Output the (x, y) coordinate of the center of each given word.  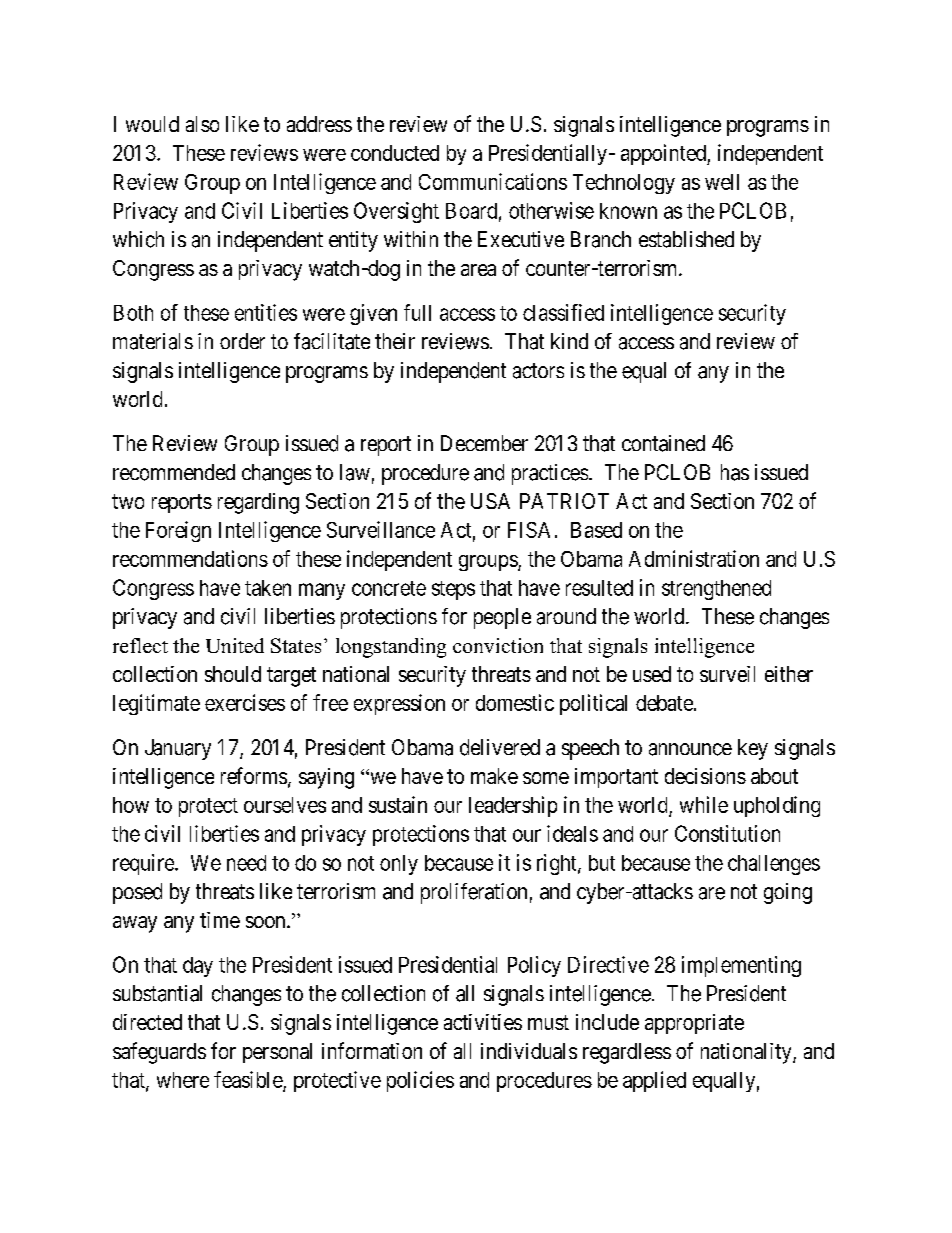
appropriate (694, 1024)
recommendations (190, 558)
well (722, 182)
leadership (513, 806)
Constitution (727, 833)
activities (483, 1022)
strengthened (716, 590)
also (202, 124)
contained (663, 443)
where (183, 1080)
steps (453, 590)
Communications (493, 181)
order (242, 341)
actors (538, 371)
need (246, 863)
